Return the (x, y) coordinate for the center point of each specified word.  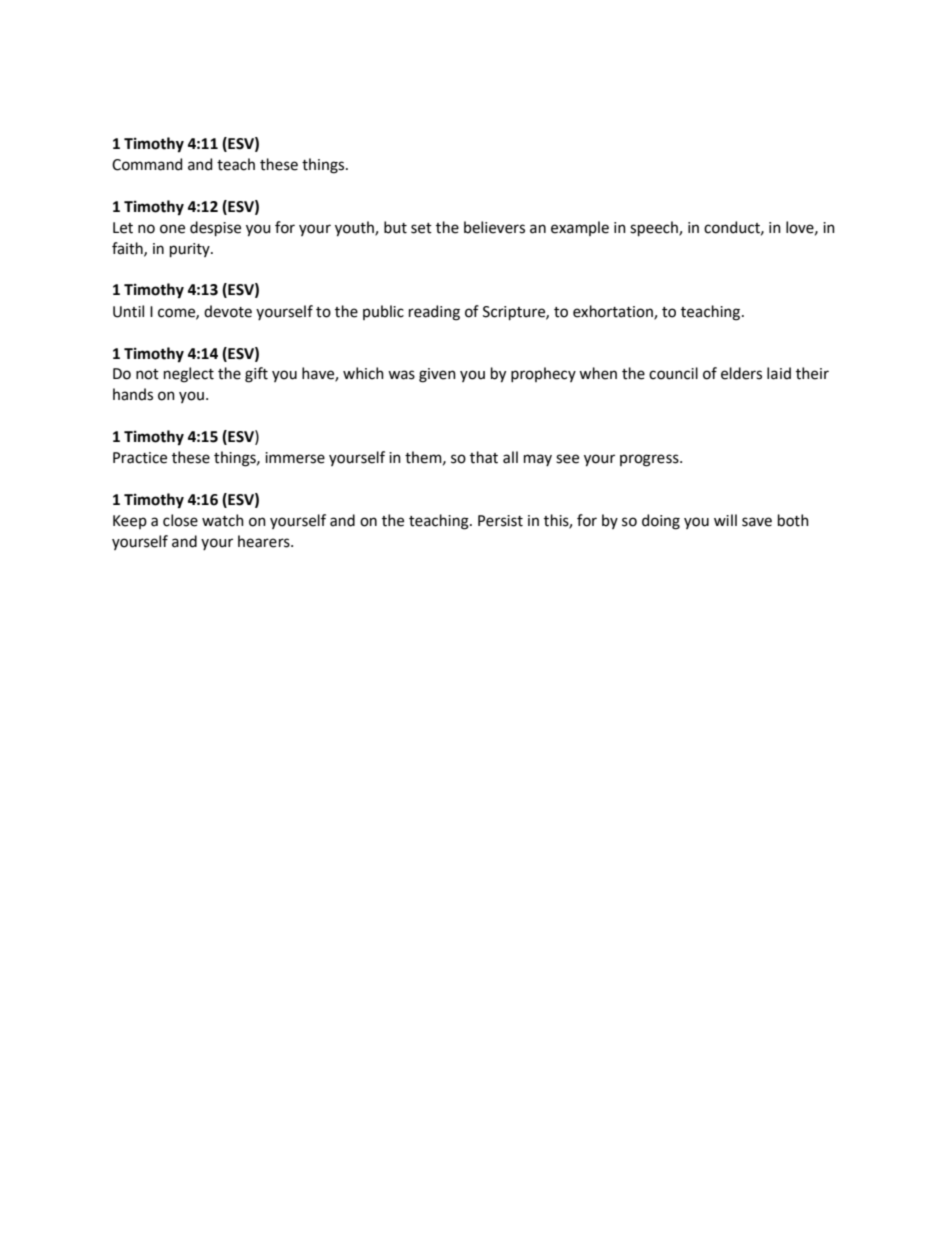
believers (494, 227)
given (437, 375)
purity (191, 250)
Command (147, 164)
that (484, 457)
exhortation (614, 312)
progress (650, 460)
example (580, 228)
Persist (500, 521)
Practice (140, 458)
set (421, 228)
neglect (189, 375)
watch (223, 520)
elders (741, 373)
